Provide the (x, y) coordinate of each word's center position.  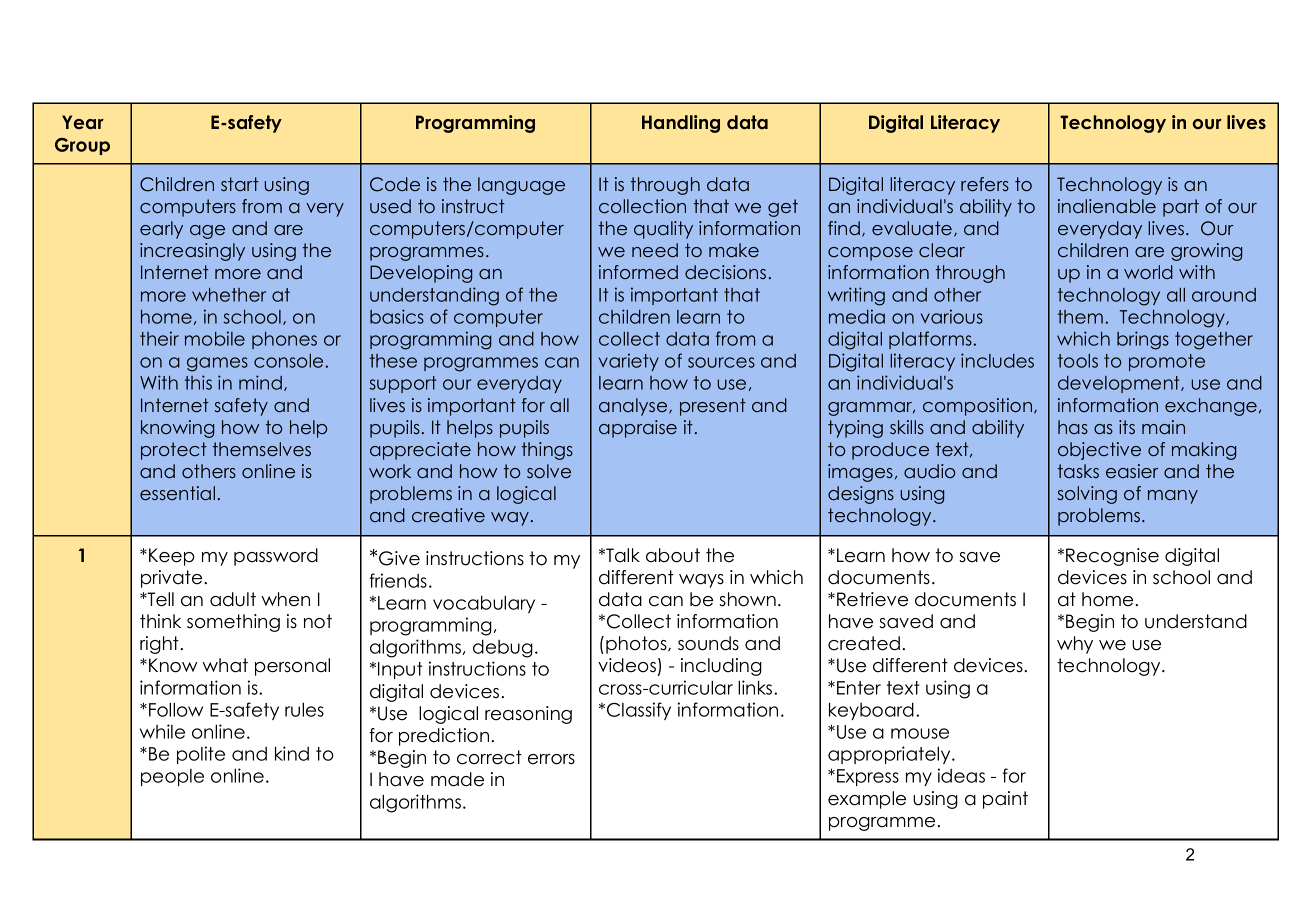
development (1120, 384)
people (172, 777)
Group (82, 146)
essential (177, 493)
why (1075, 645)
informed (638, 272)
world (1148, 272)
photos (637, 645)
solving (1087, 495)
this (198, 382)
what (225, 665)
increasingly (192, 252)
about (673, 555)
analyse (634, 407)
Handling (681, 124)
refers (985, 184)
